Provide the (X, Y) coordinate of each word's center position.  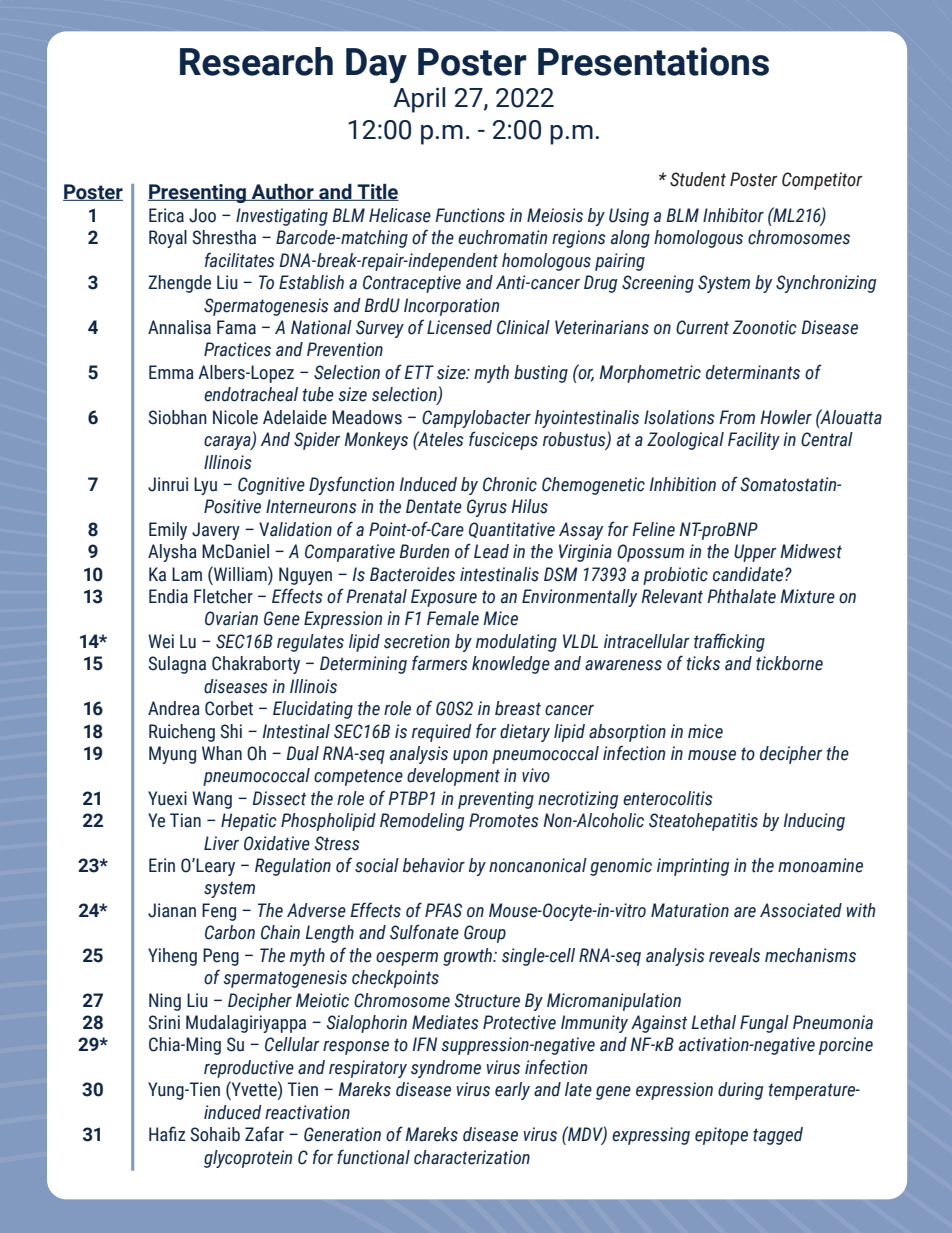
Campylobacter (476, 419)
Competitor (822, 181)
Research (256, 61)
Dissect (279, 798)
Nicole (235, 417)
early (512, 1091)
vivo (536, 775)
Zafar (264, 1134)
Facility (754, 441)
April (419, 100)
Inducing (814, 822)
